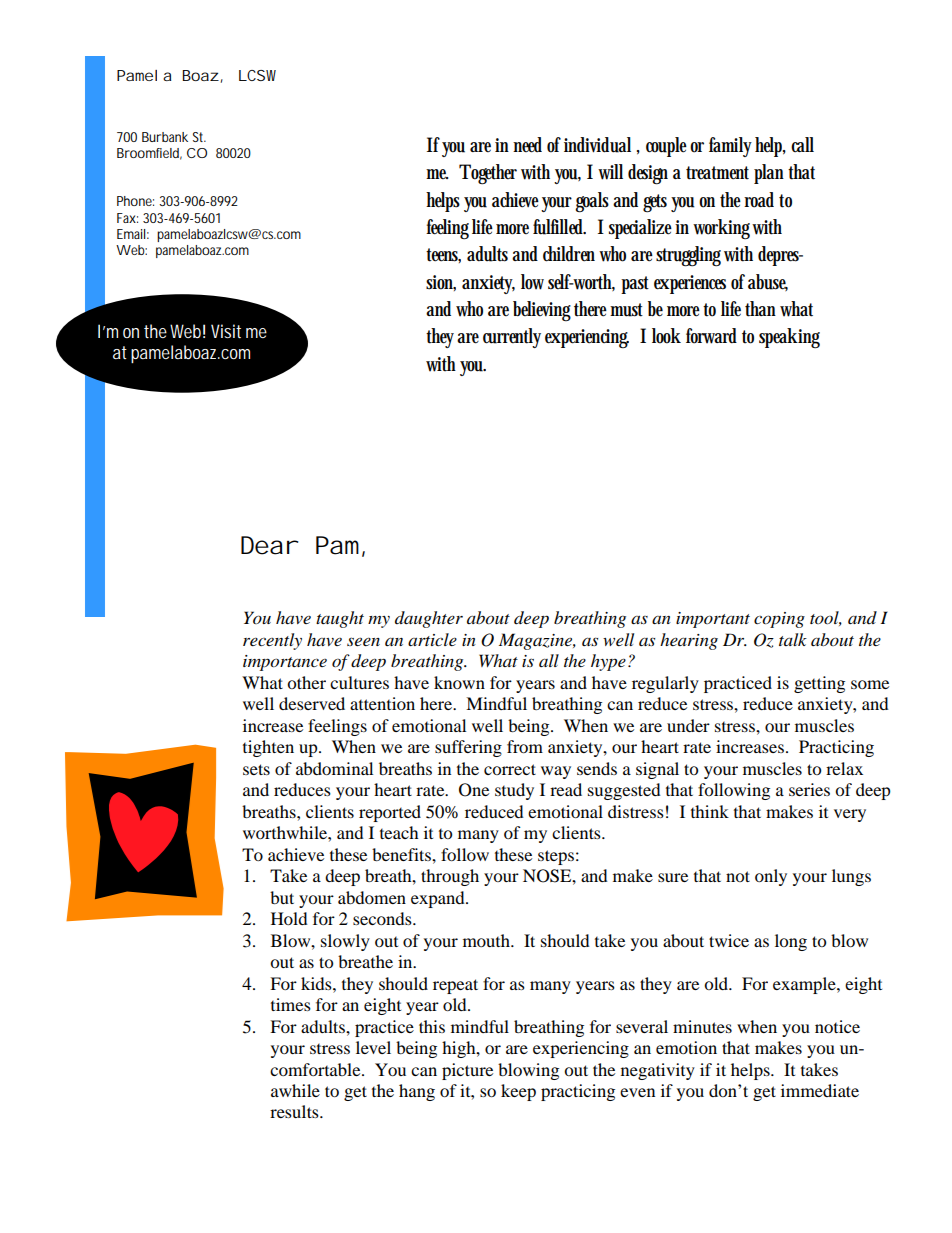 The height and width of the document is (1233, 952). I want to click on plan, so click(771, 174).
